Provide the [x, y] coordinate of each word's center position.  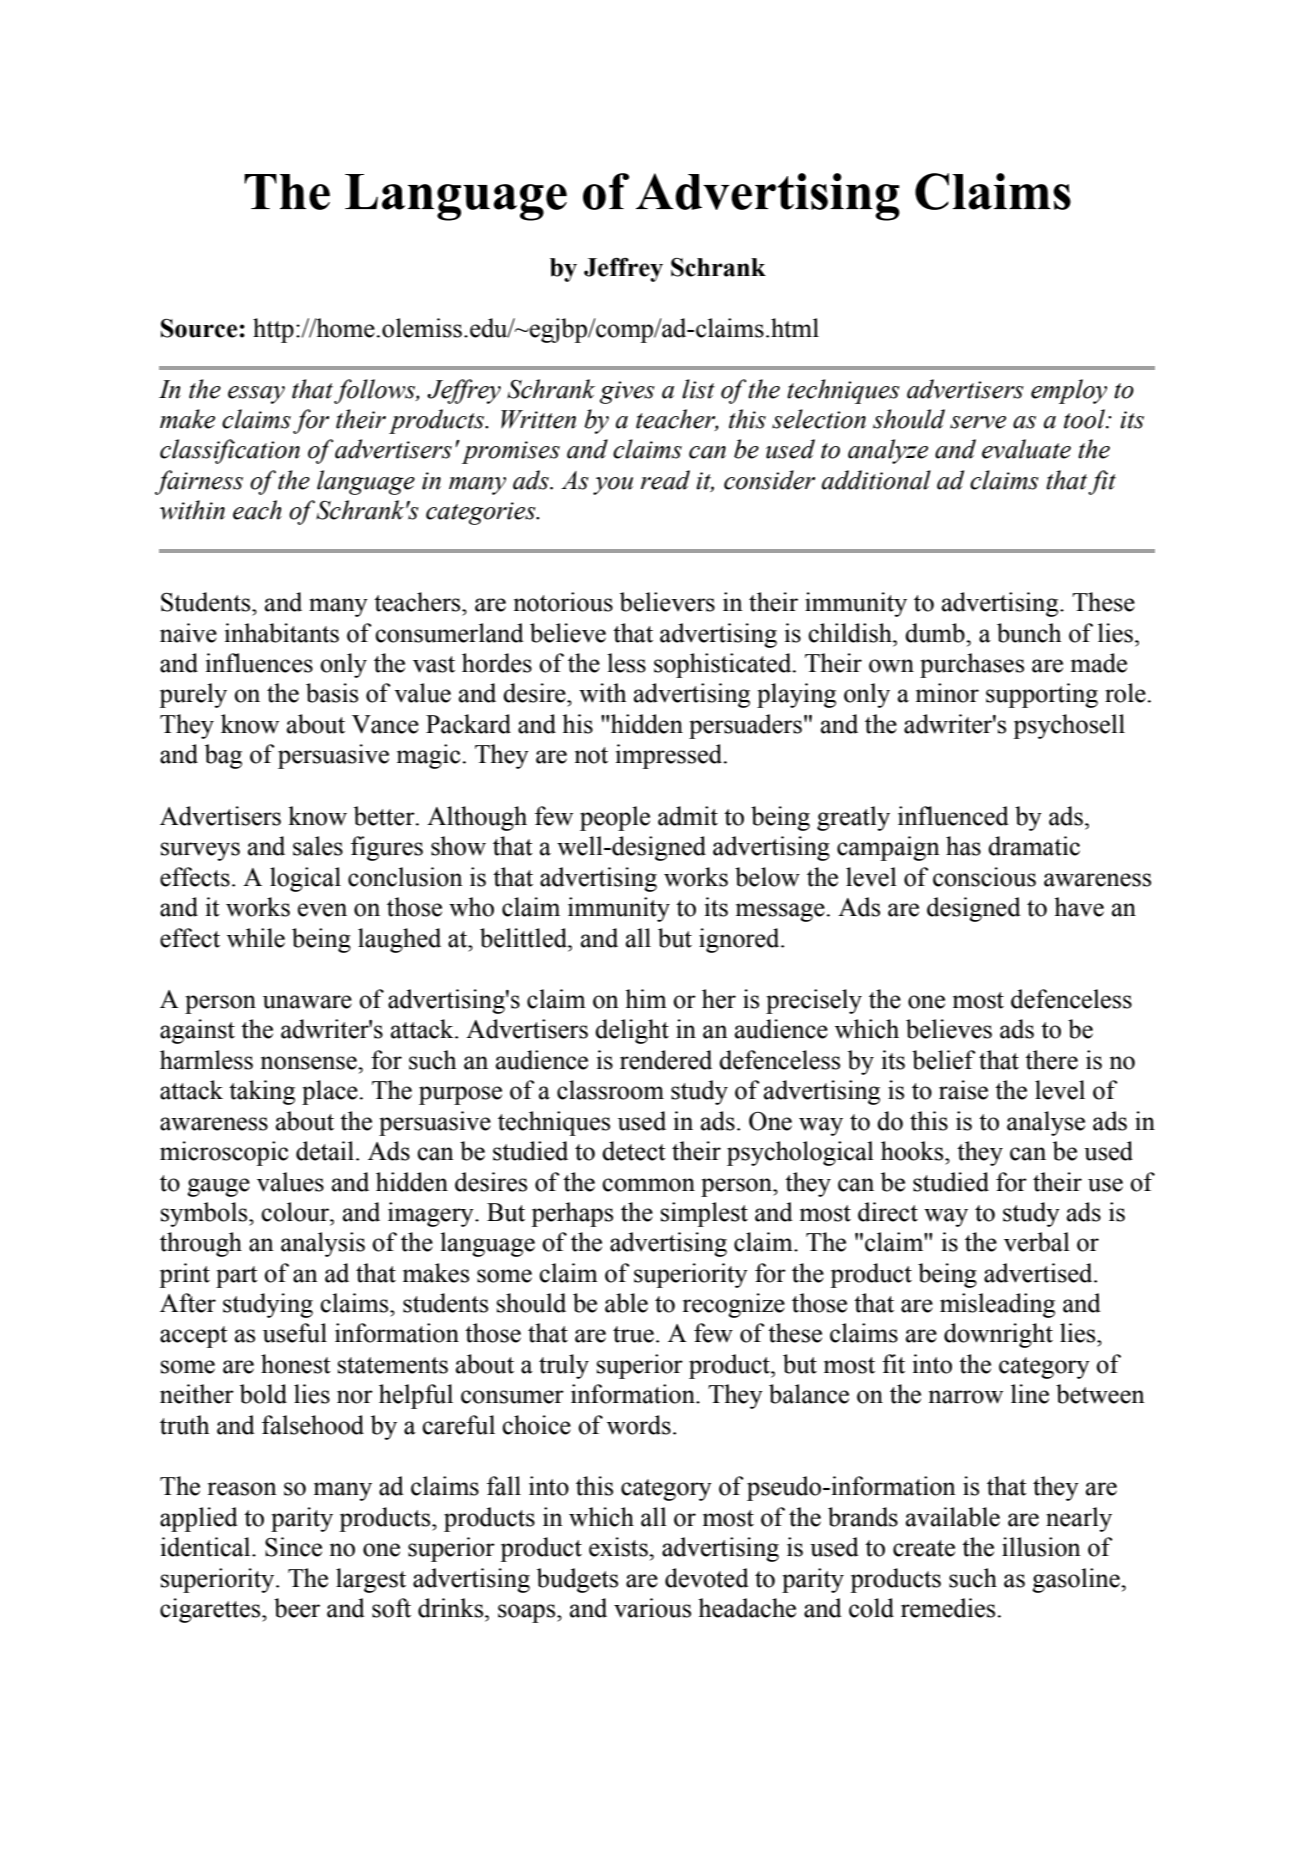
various [652, 1608]
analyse [1046, 1123]
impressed [670, 756]
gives [627, 392]
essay [256, 395]
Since [293, 1547]
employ [1069, 391]
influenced [953, 816]
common [648, 1185]
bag [223, 756]
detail [326, 1151]
